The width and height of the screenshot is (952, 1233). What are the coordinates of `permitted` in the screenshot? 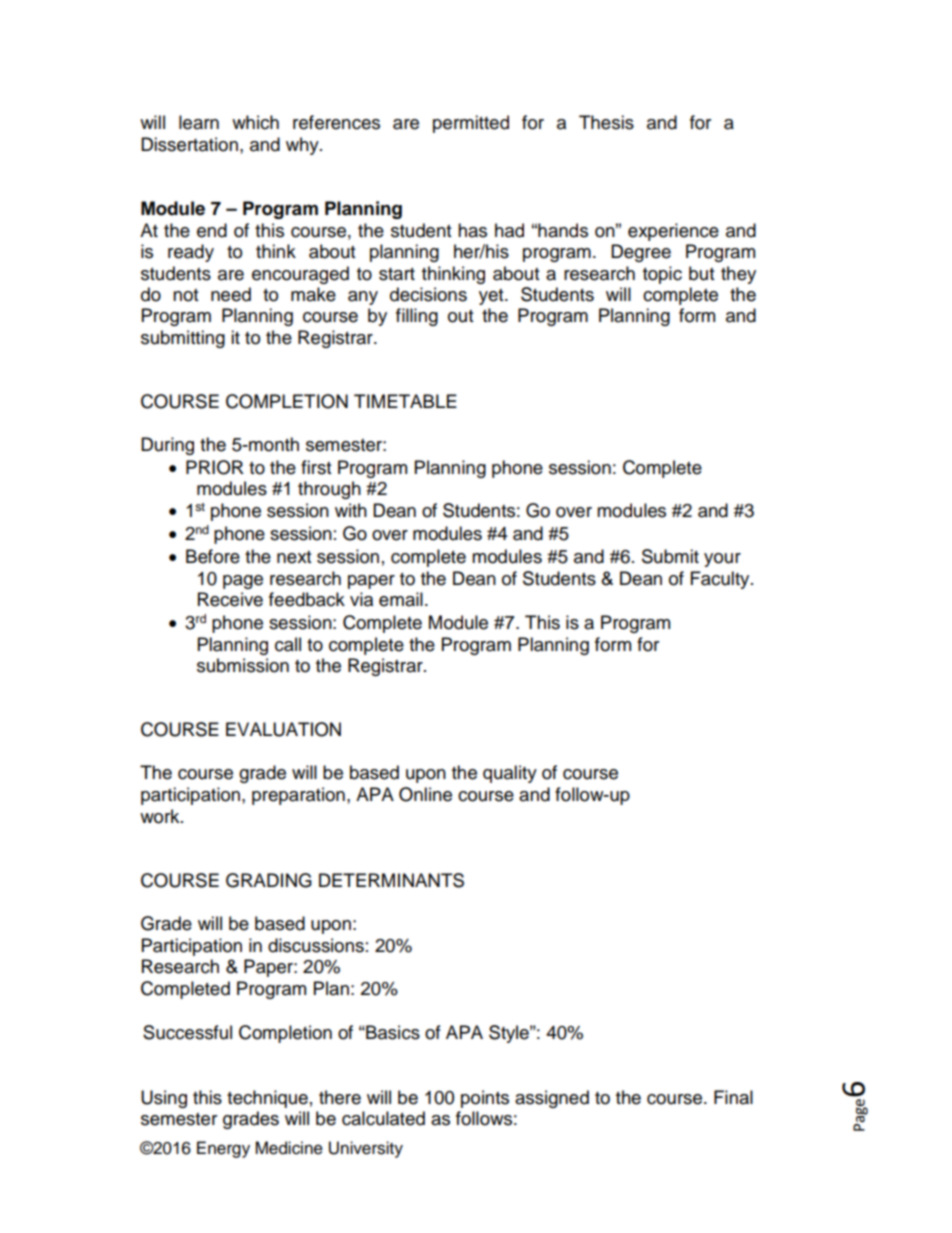 It's located at (471, 124).
